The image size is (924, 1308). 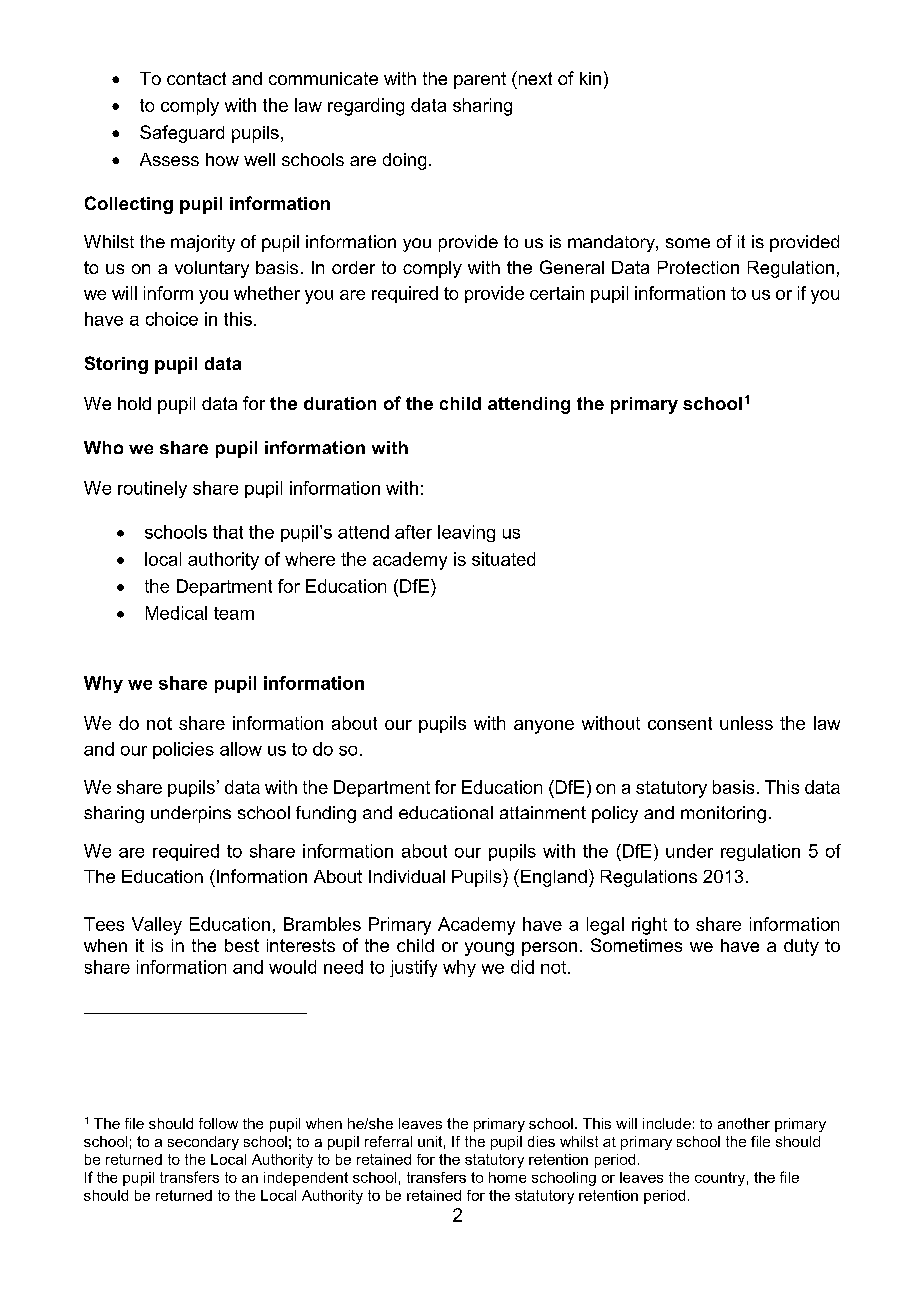 What do you see at coordinates (590, 78) in the document?
I see `kin` at bounding box center [590, 78].
